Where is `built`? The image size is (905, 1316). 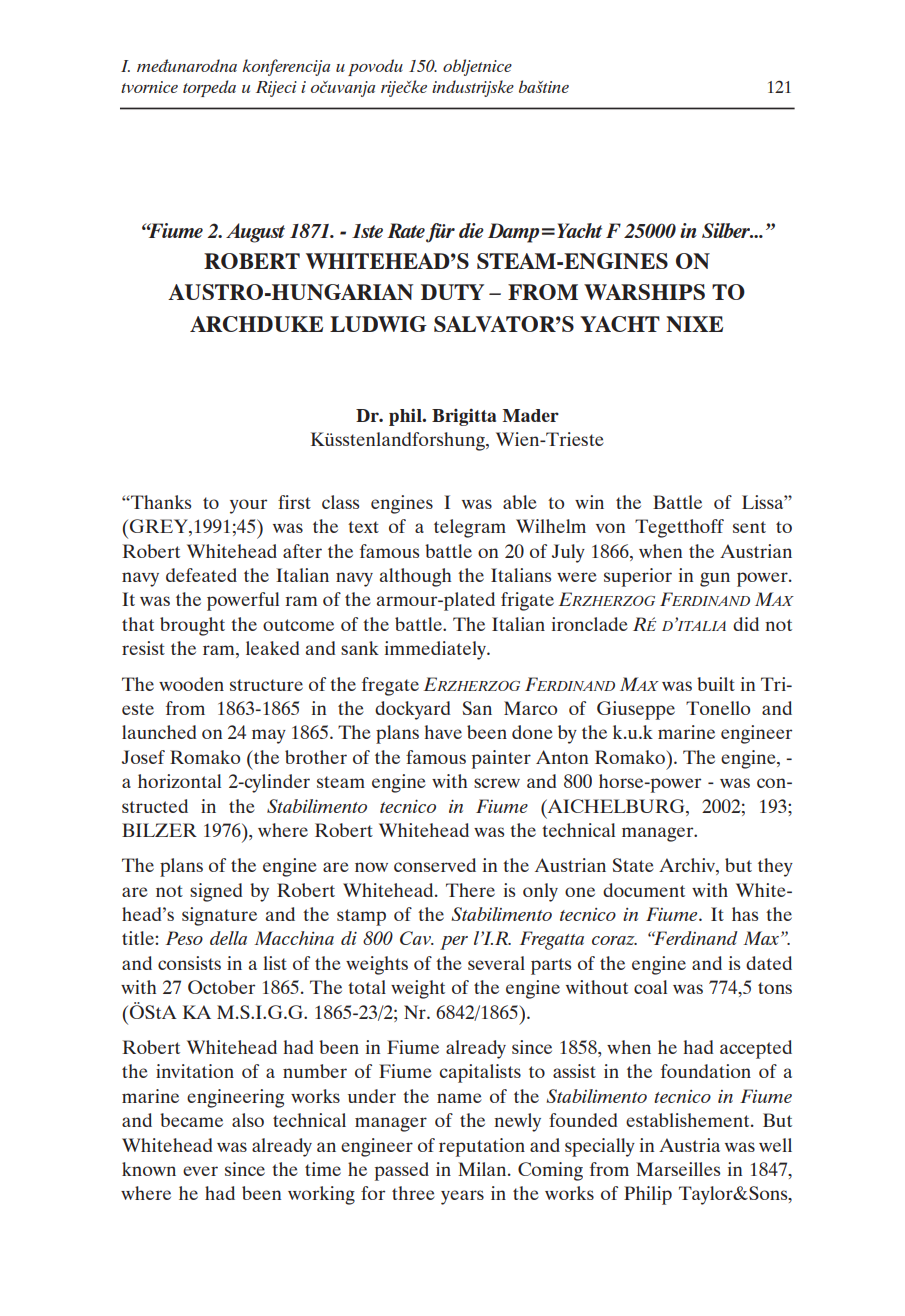 built is located at coordinates (716, 684).
